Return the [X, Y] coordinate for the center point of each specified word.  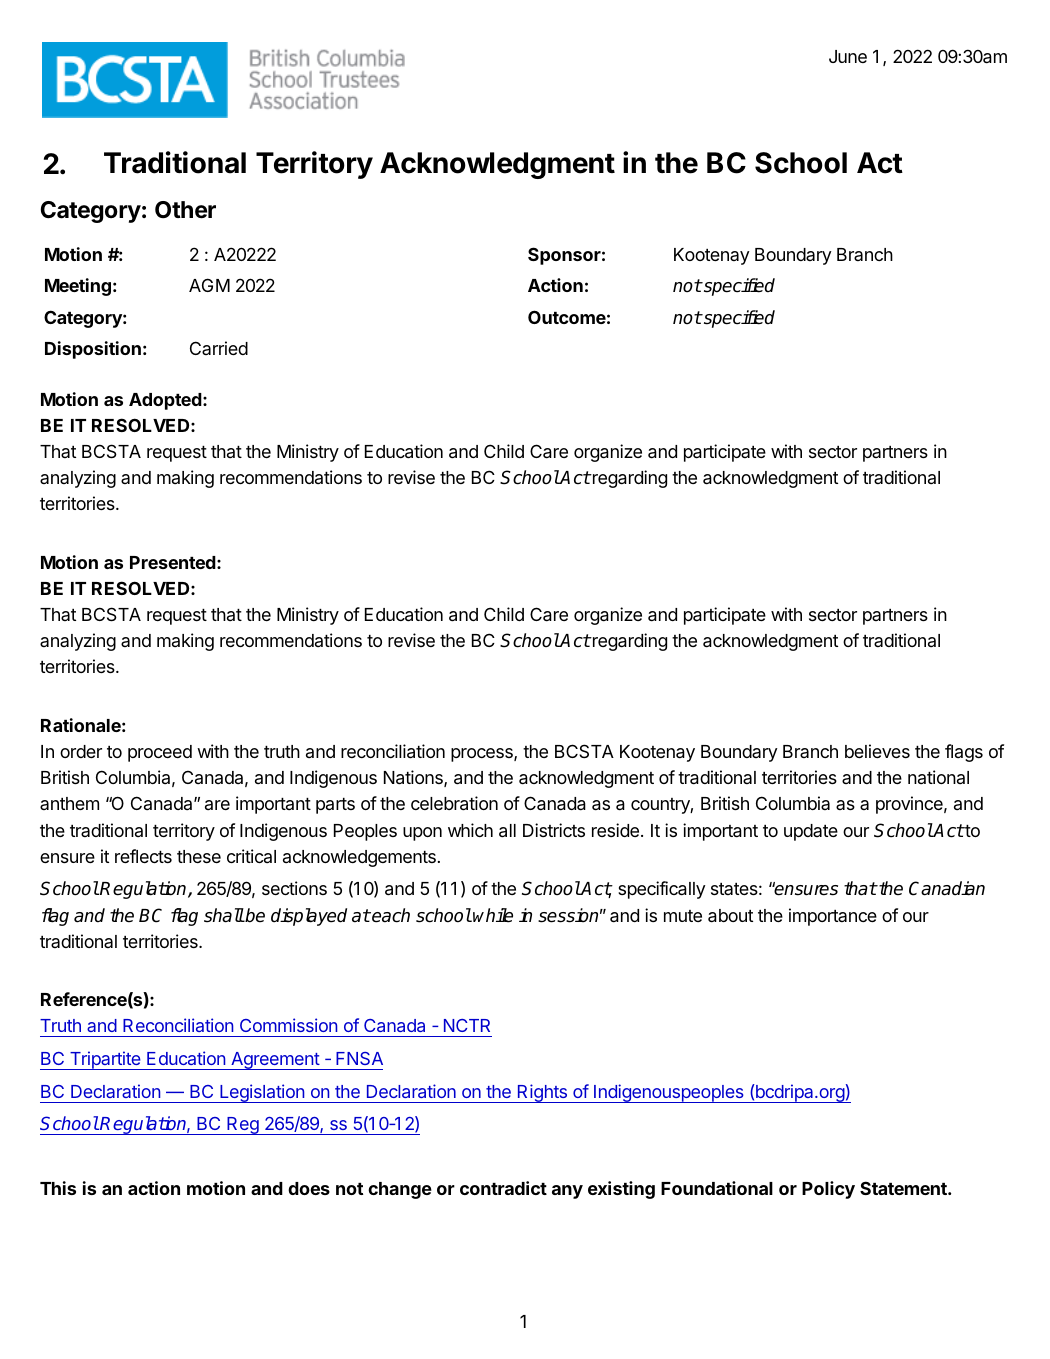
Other [185, 210]
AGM [209, 285]
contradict [503, 1188]
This [58, 1188]
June [848, 56]
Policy [828, 1190]
